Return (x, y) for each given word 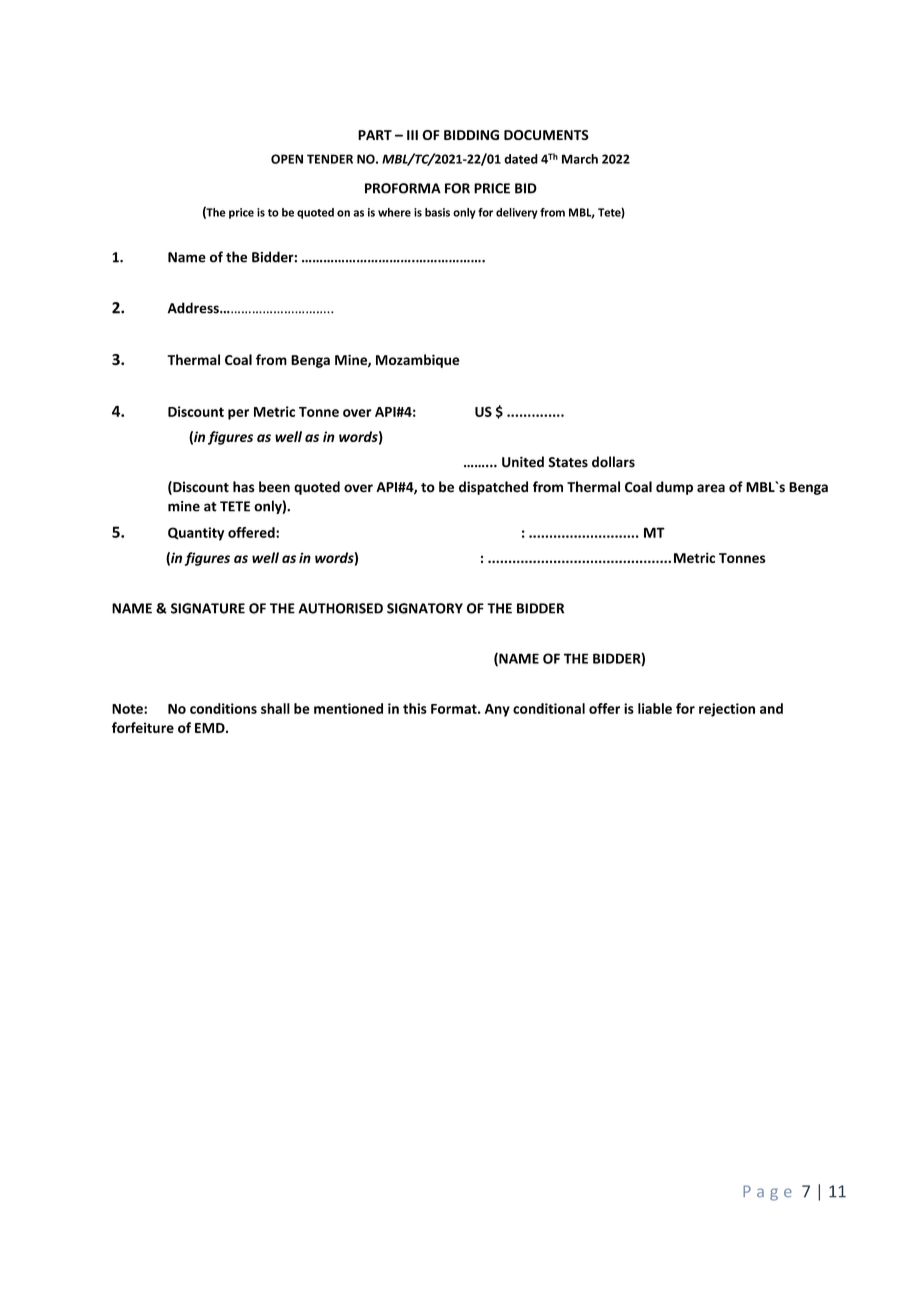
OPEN (287, 159)
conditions (223, 708)
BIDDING (471, 135)
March (580, 159)
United (523, 462)
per (238, 414)
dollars (613, 462)
